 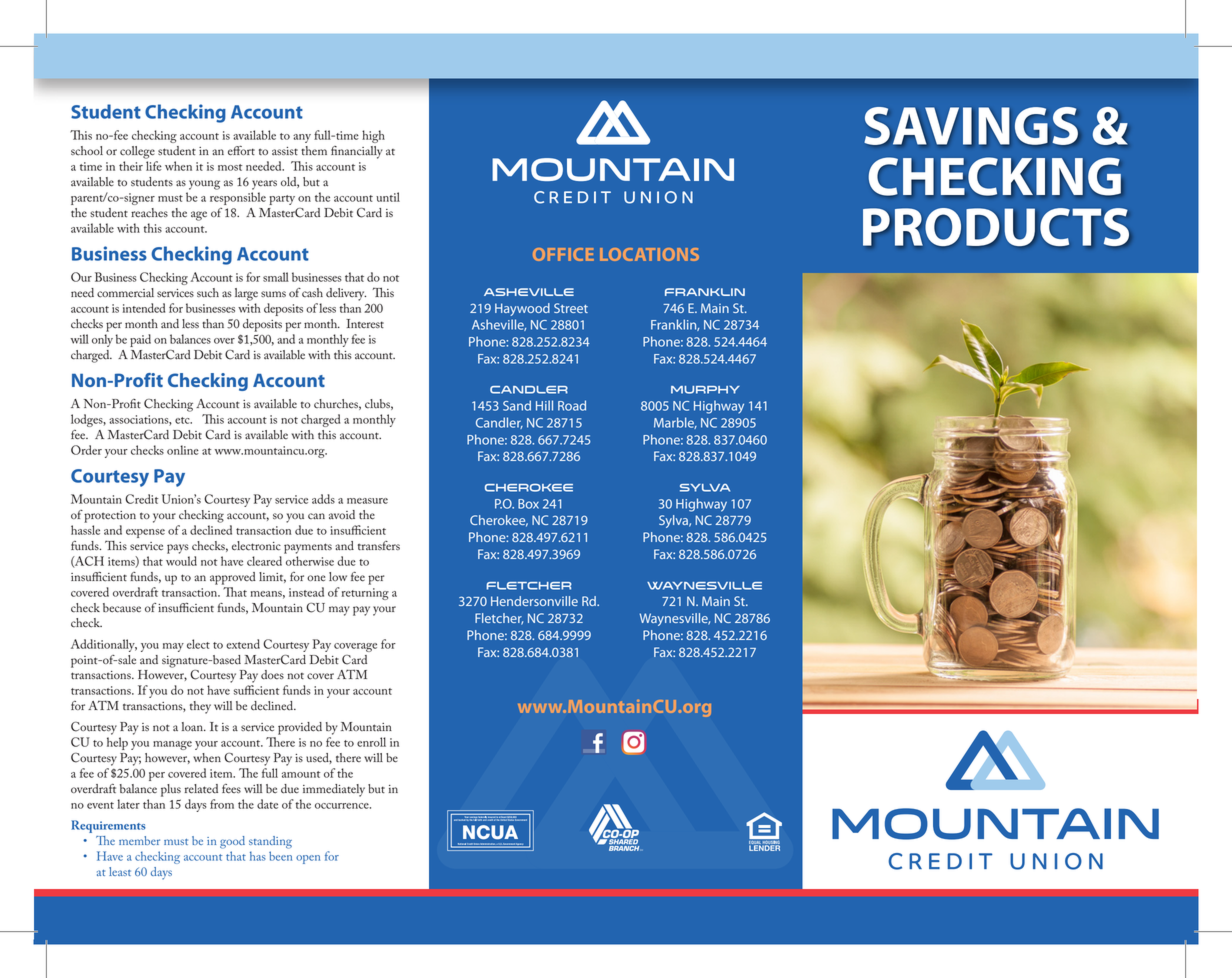 I want to click on until, so click(x=388, y=197).
